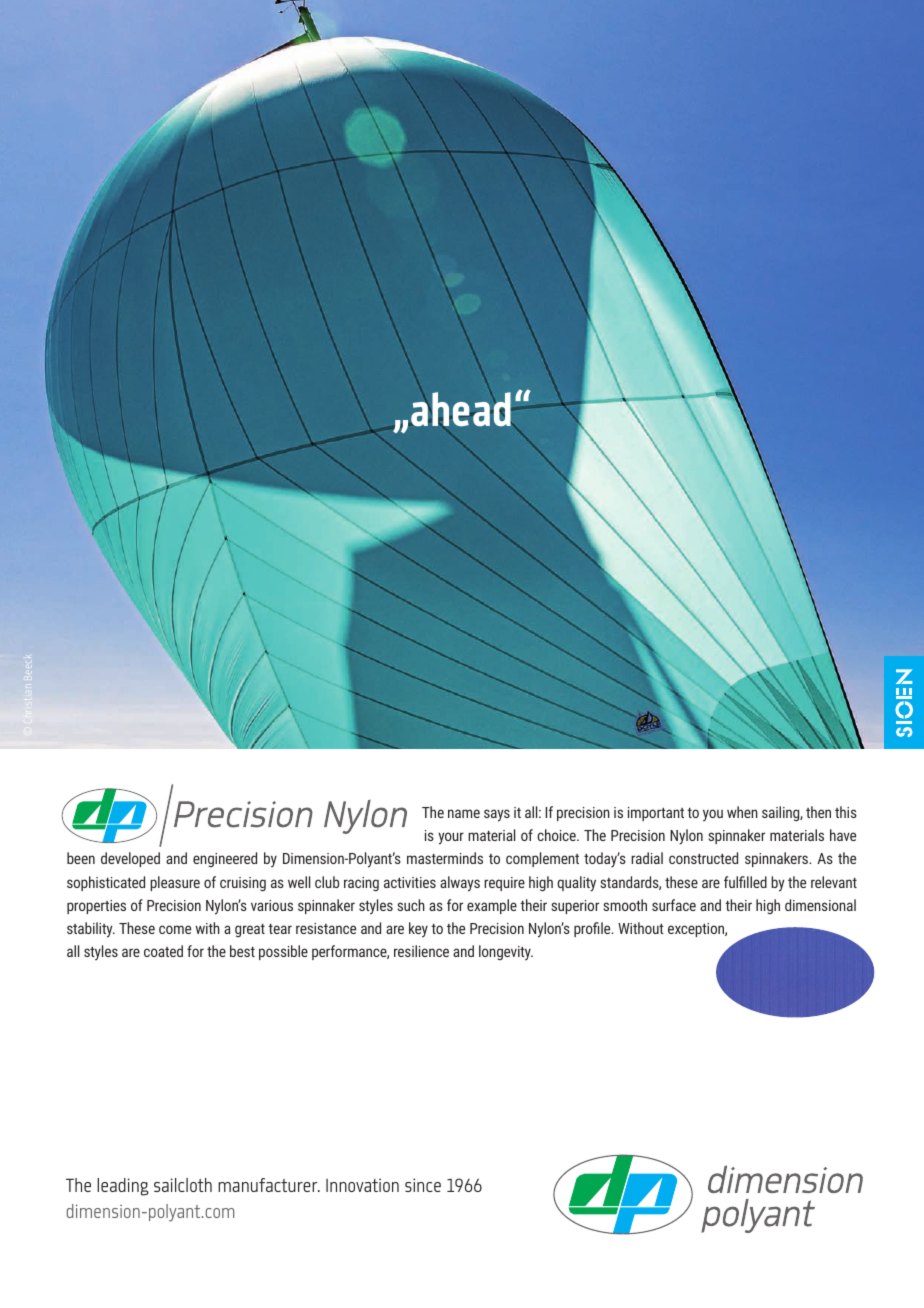  What do you see at coordinates (423, 1185) in the image?
I see `since` at bounding box center [423, 1185].
